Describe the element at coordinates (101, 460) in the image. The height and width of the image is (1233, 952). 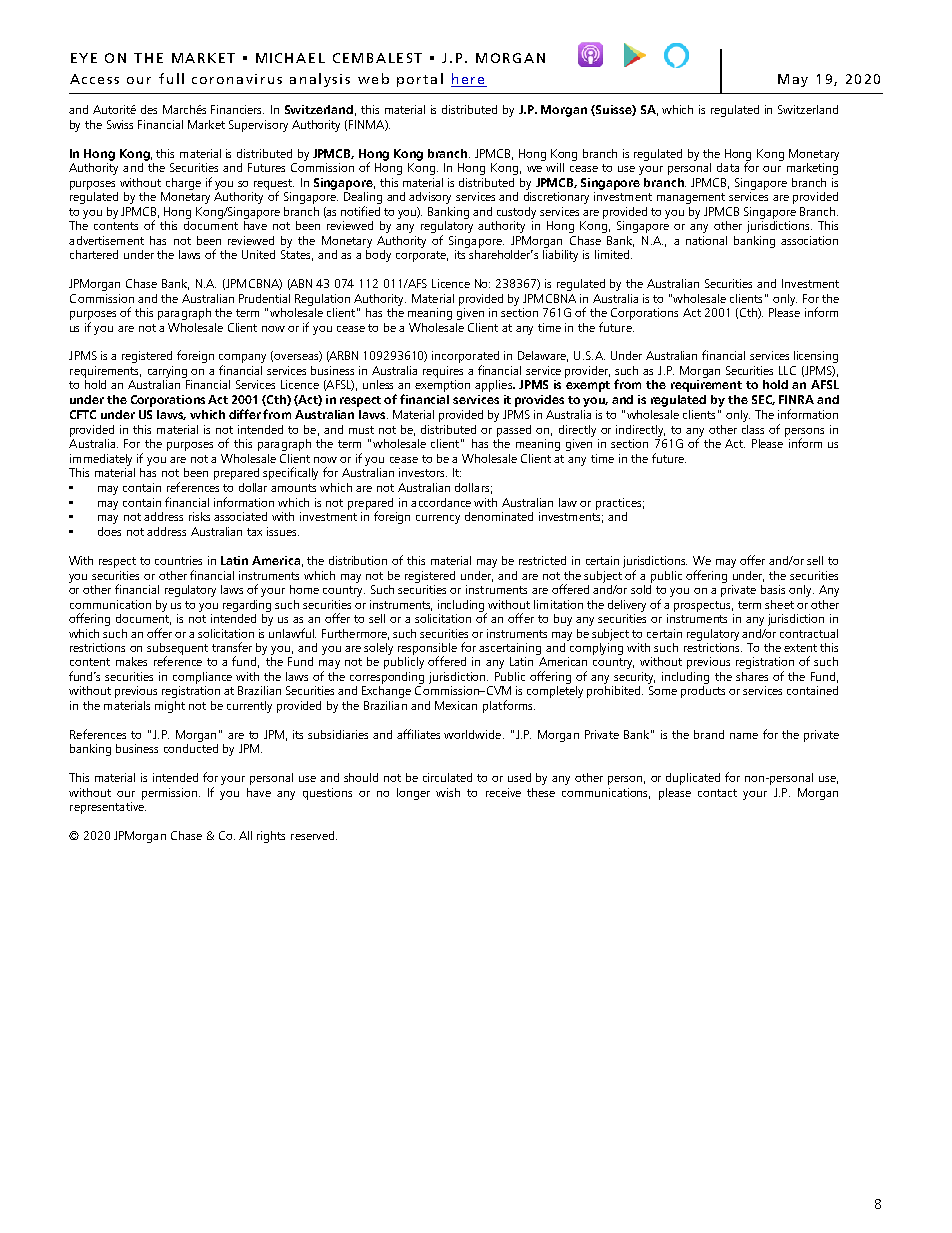
I see `immediately` at that location.
